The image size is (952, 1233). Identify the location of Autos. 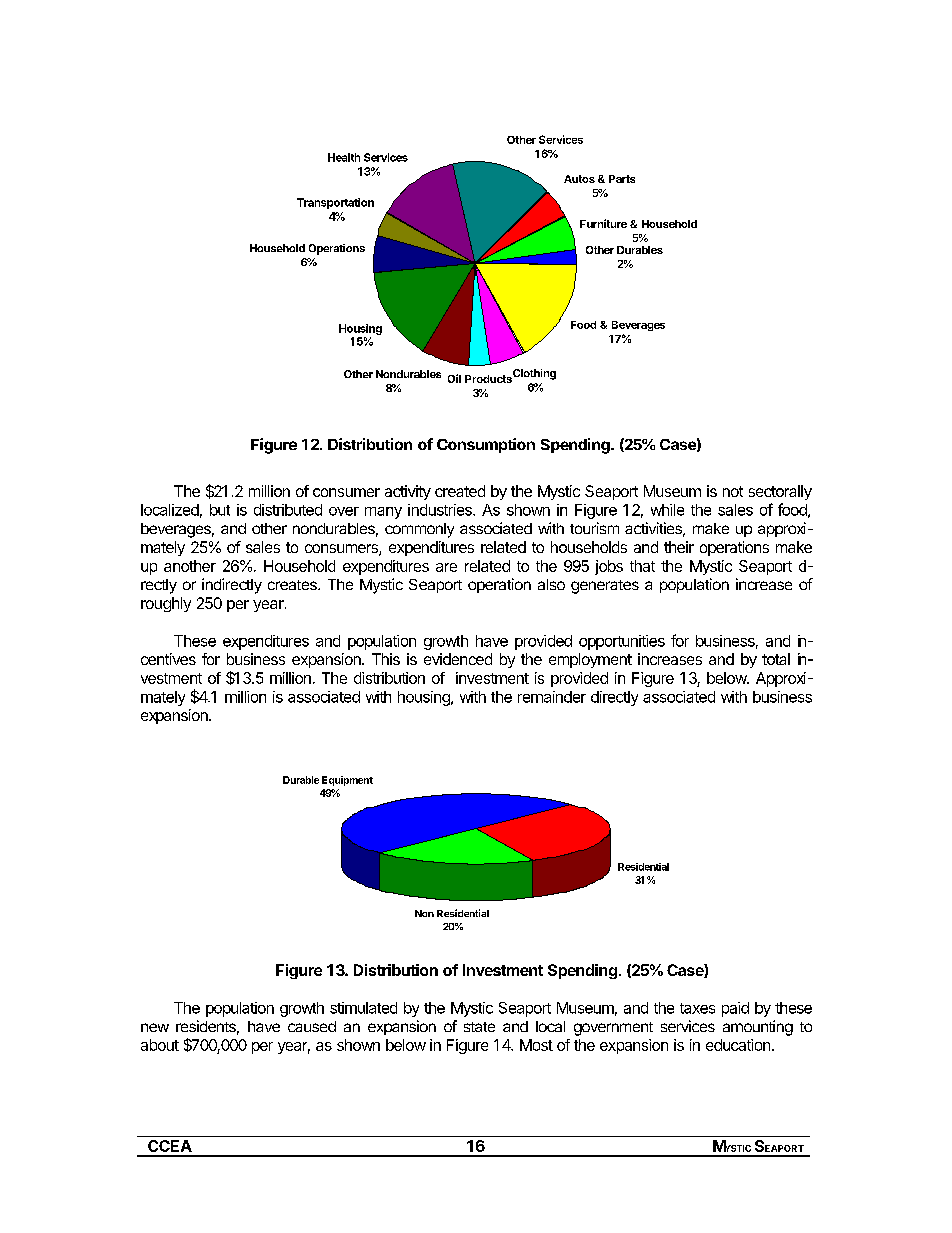
(579, 179).
